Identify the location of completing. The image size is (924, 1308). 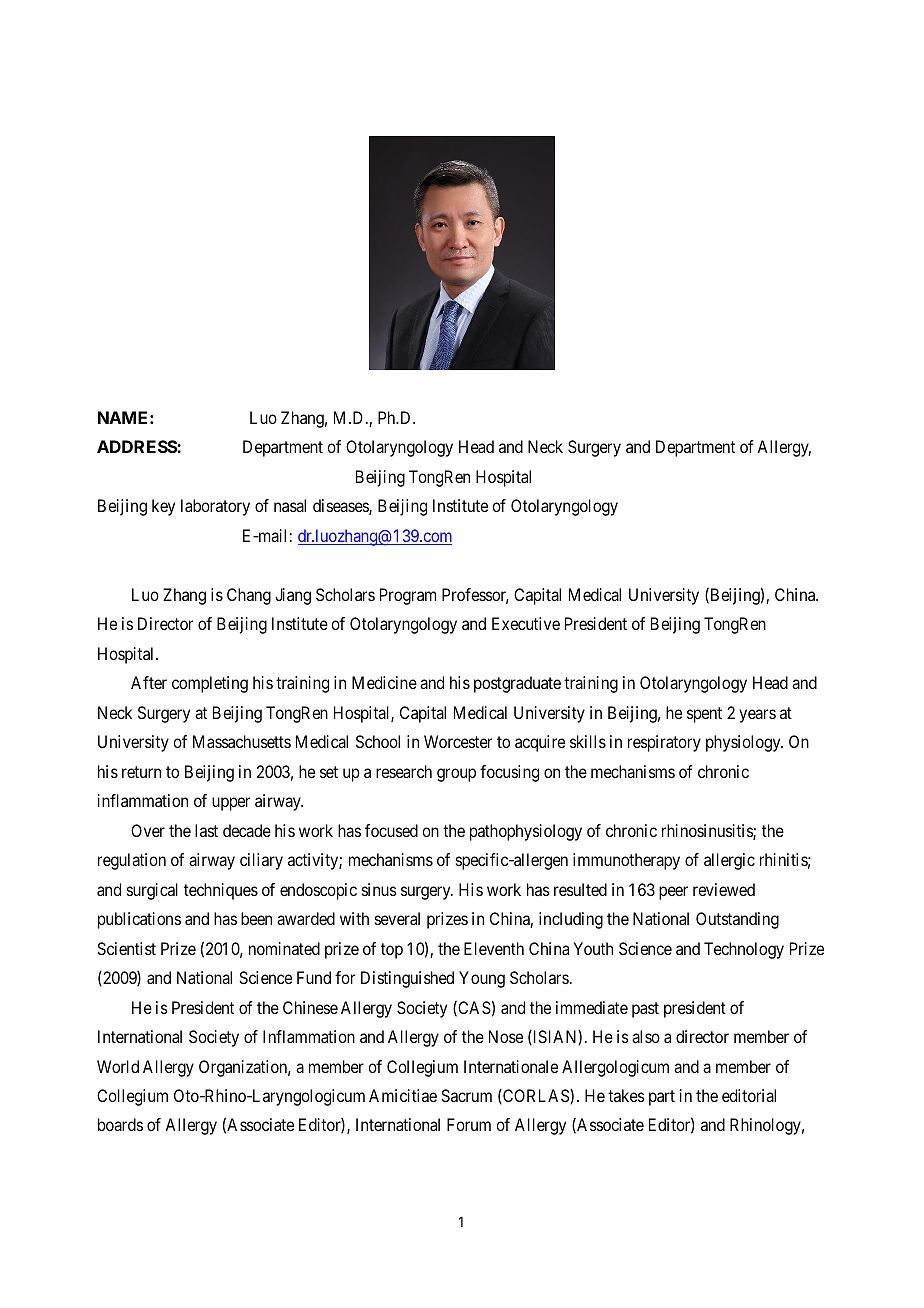
(210, 684).
